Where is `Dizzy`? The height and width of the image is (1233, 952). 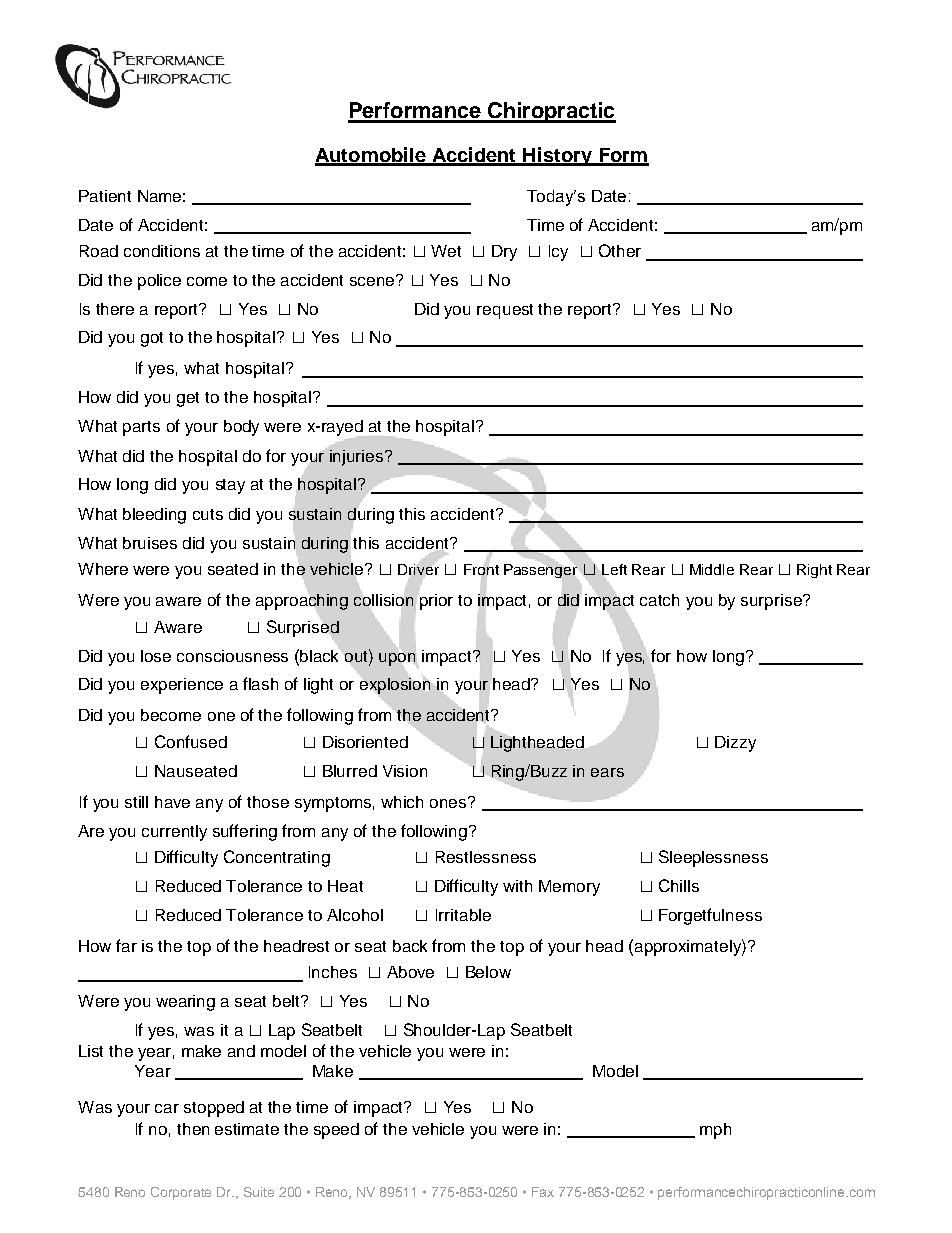 Dizzy is located at coordinates (735, 744).
